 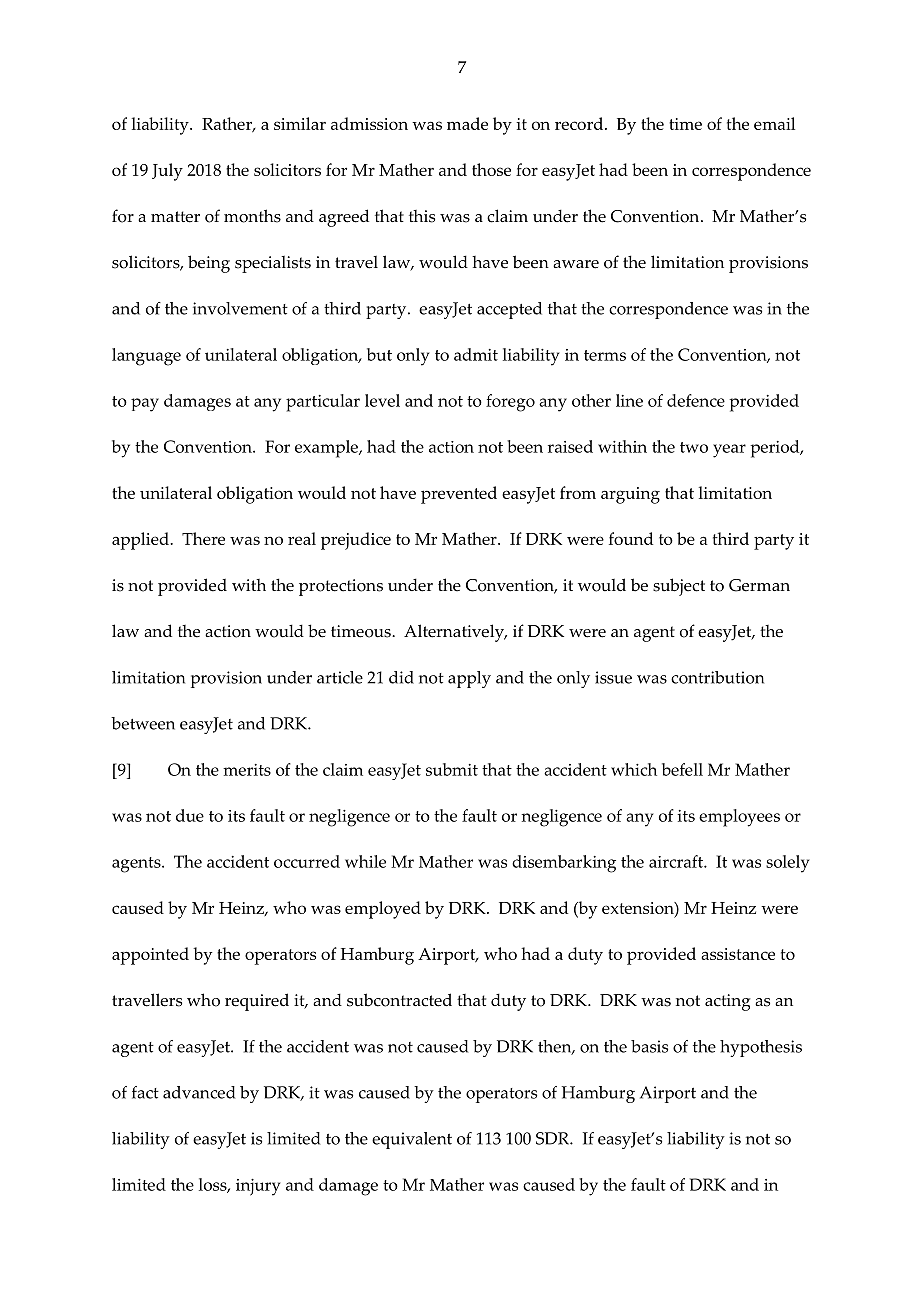 What do you see at coordinates (774, 123) in the screenshot?
I see `email` at bounding box center [774, 123].
